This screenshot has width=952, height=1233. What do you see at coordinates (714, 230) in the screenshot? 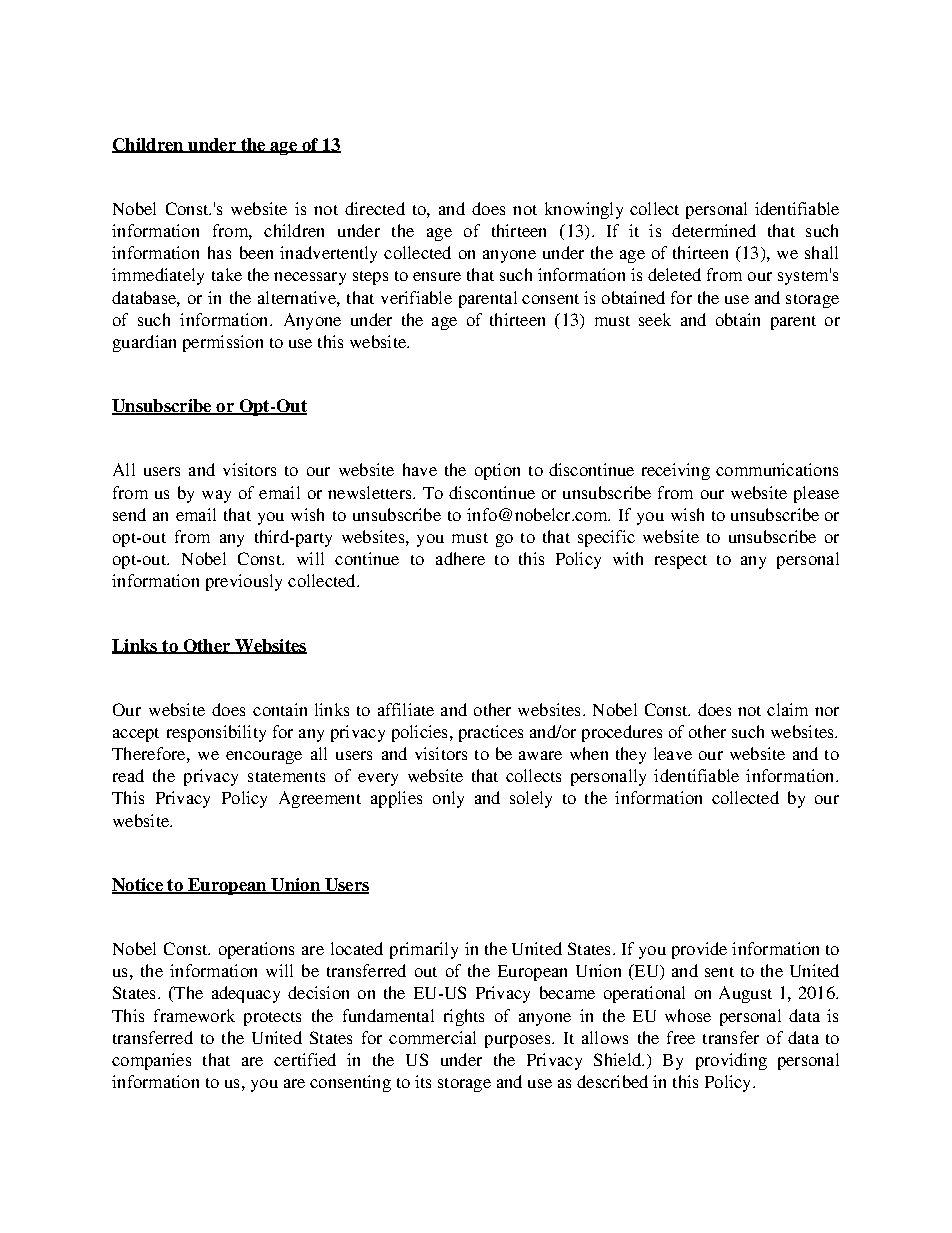
I see `determined` at bounding box center [714, 230].
